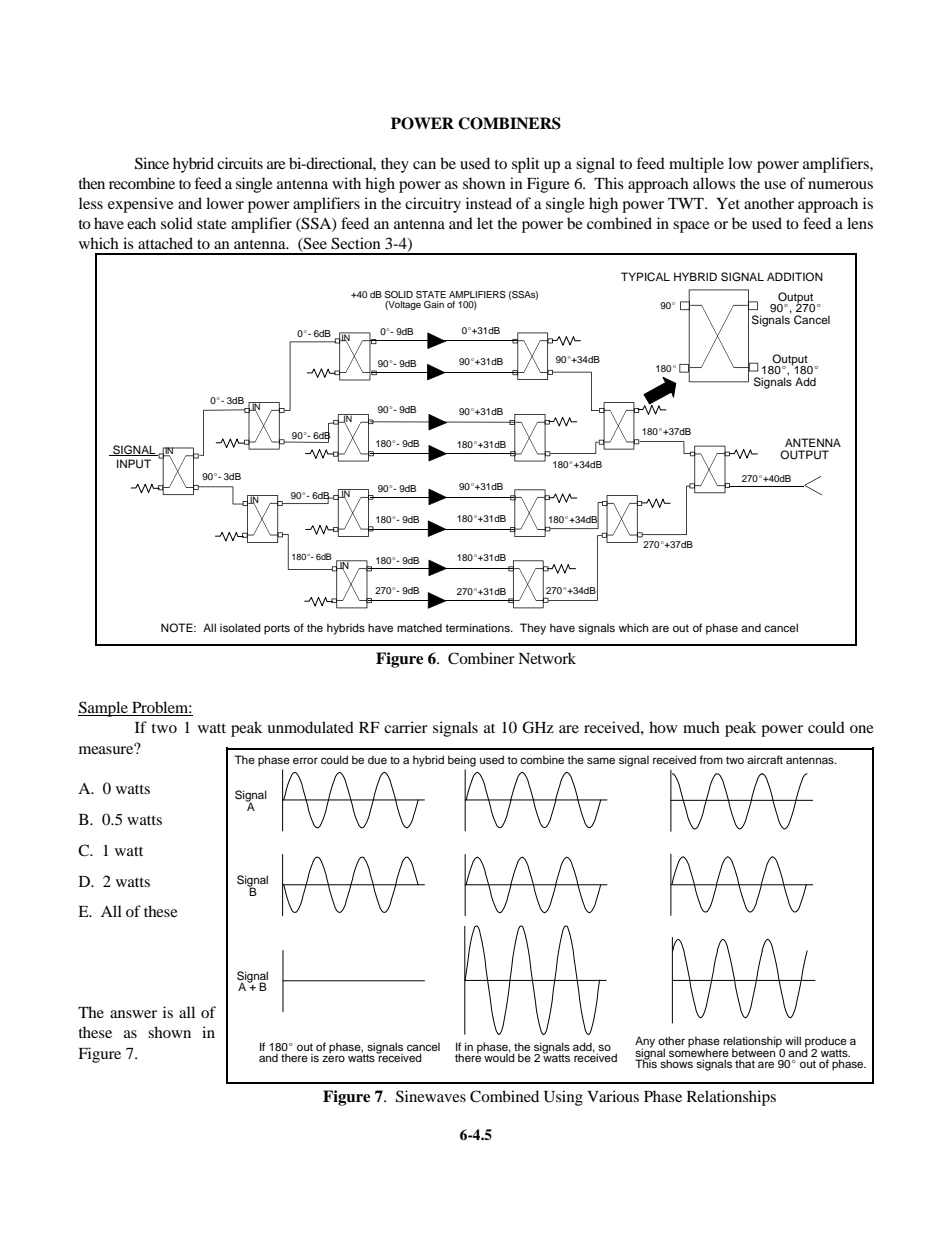 The width and height of the screenshot is (952, 1233). What do you see at coordinates (431, 1096) in the screenshot?
I see `Sinewaves` at bounding box center [431, 1096].
